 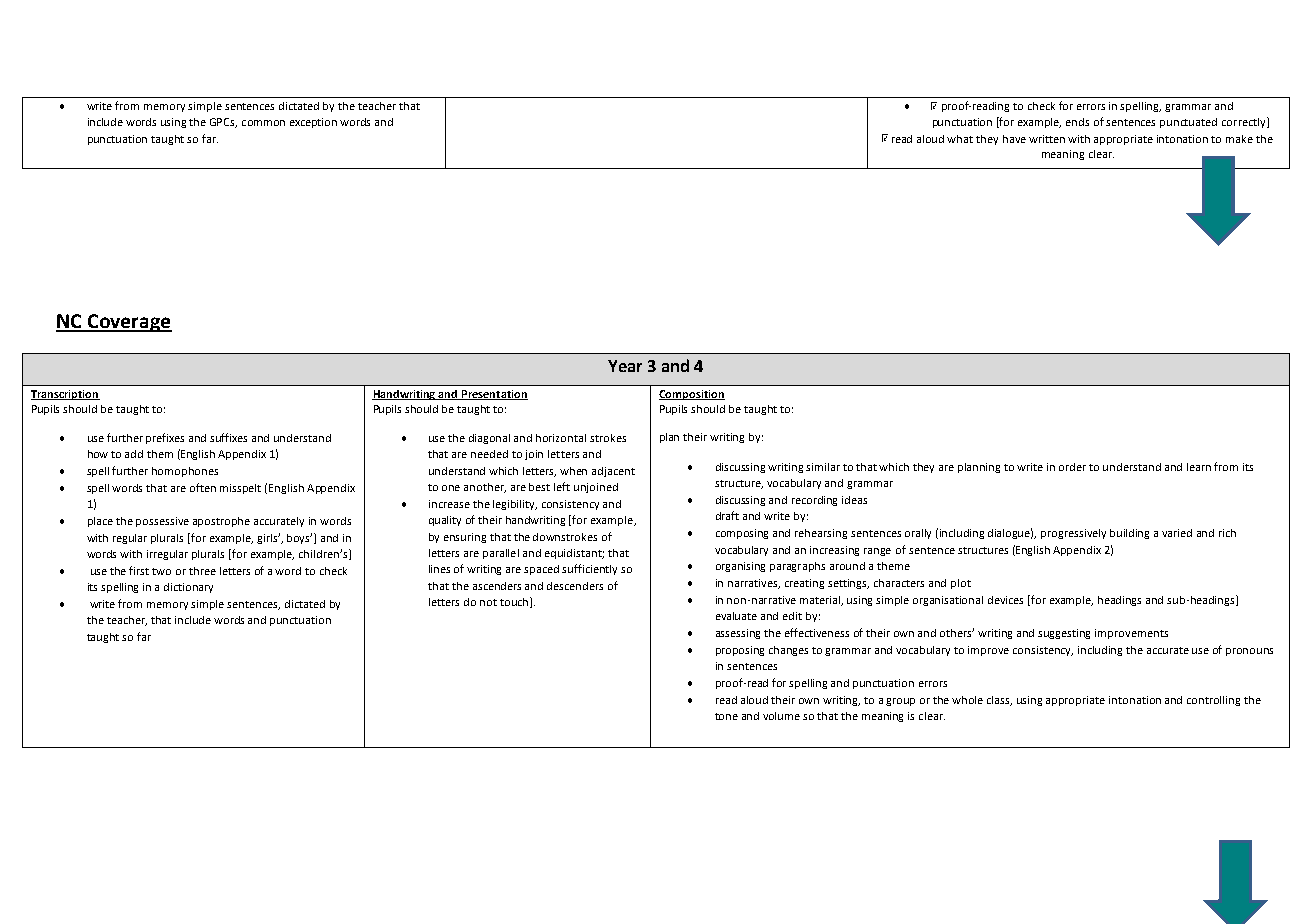 What do you see at coordinates (726, 716) in the image?
I see `tone` at bounding box center [726, 716].
